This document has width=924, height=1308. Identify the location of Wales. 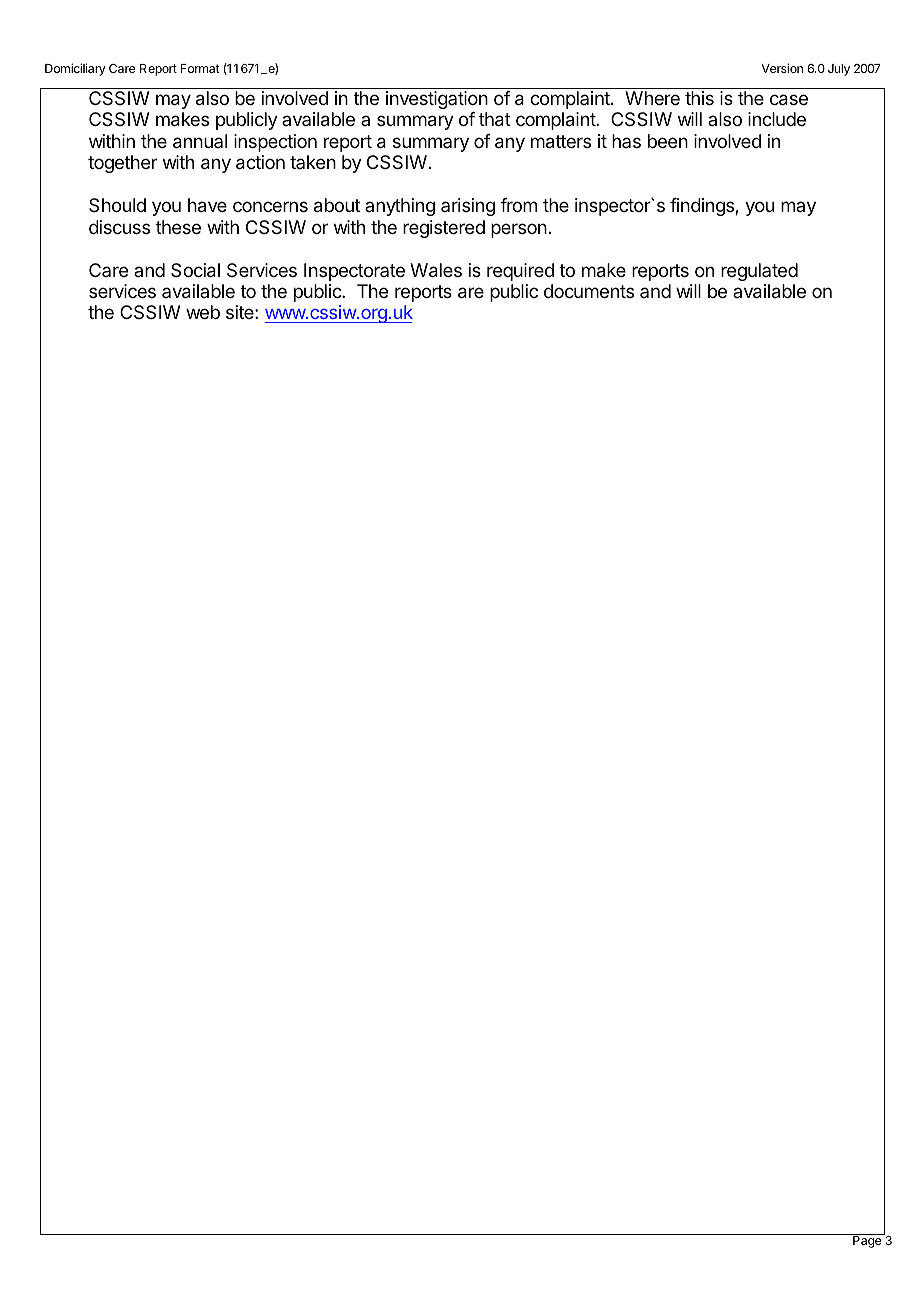
(436, 270).
